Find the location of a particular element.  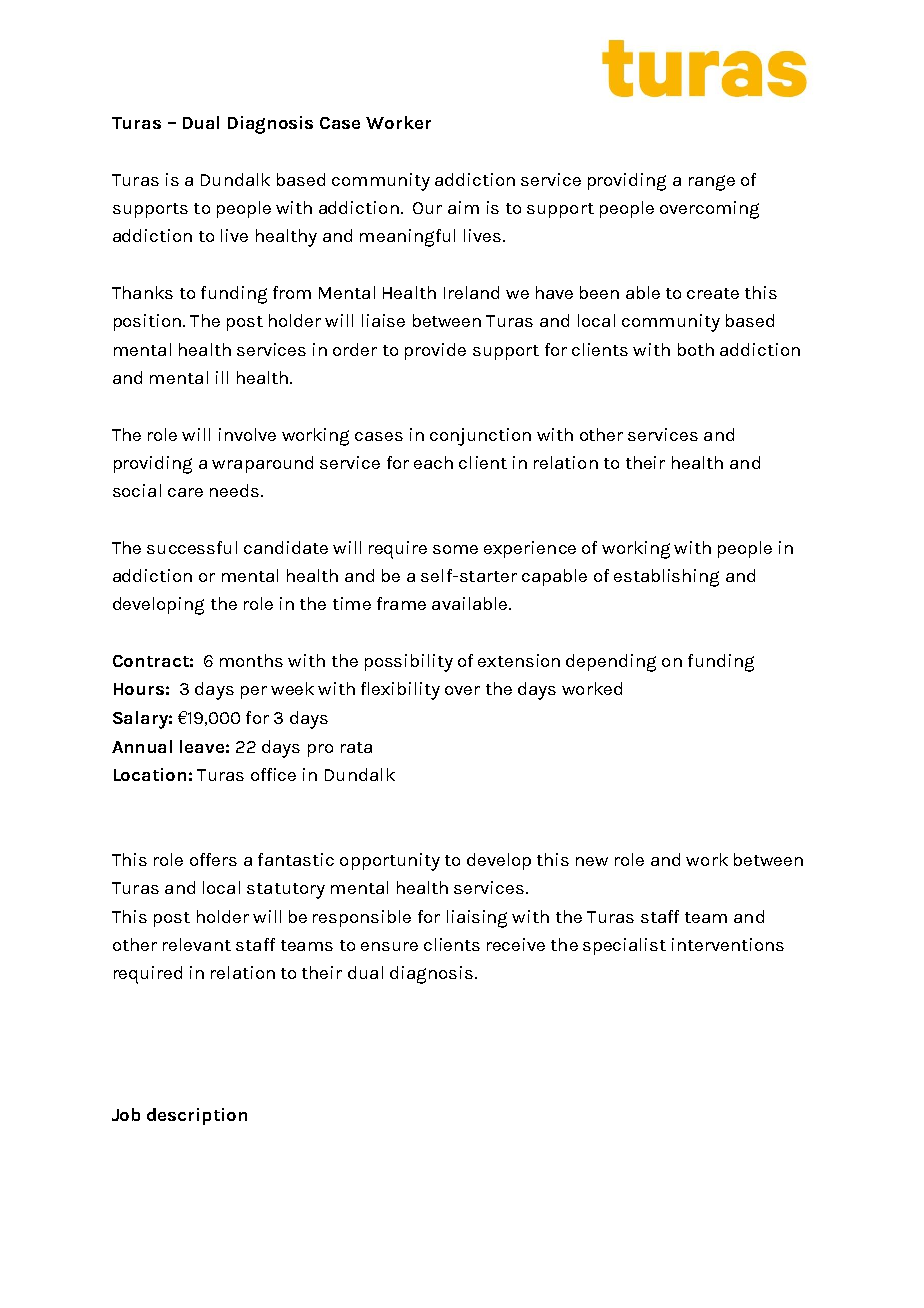

each is located at coordinates (433, 462).
